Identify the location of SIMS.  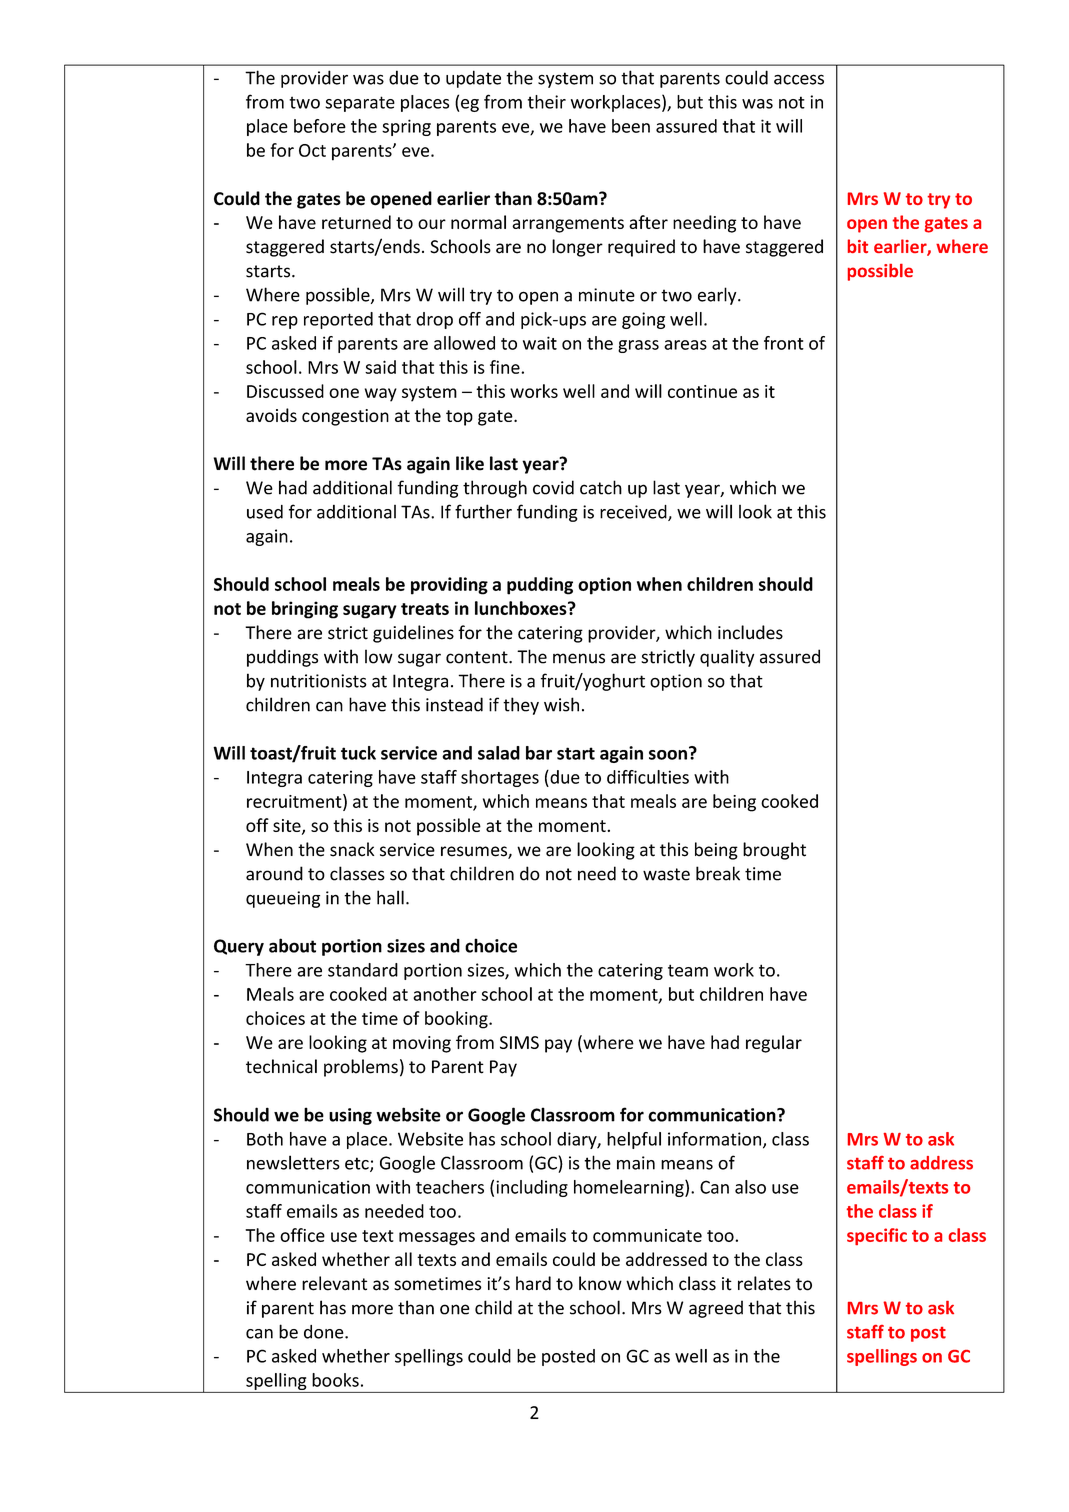
(519, 1042).
